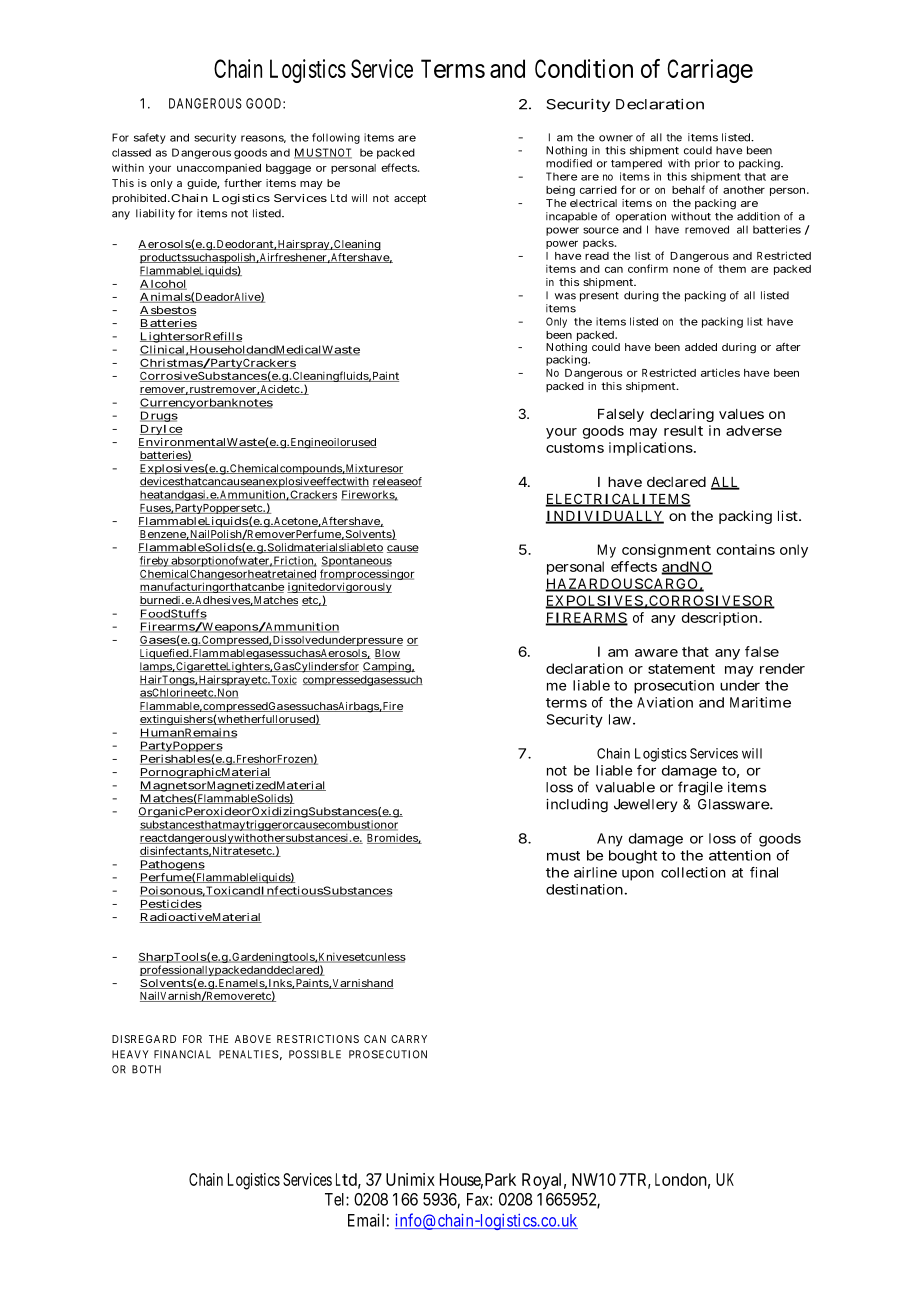  I want to click on collection, so click(693, 872).
